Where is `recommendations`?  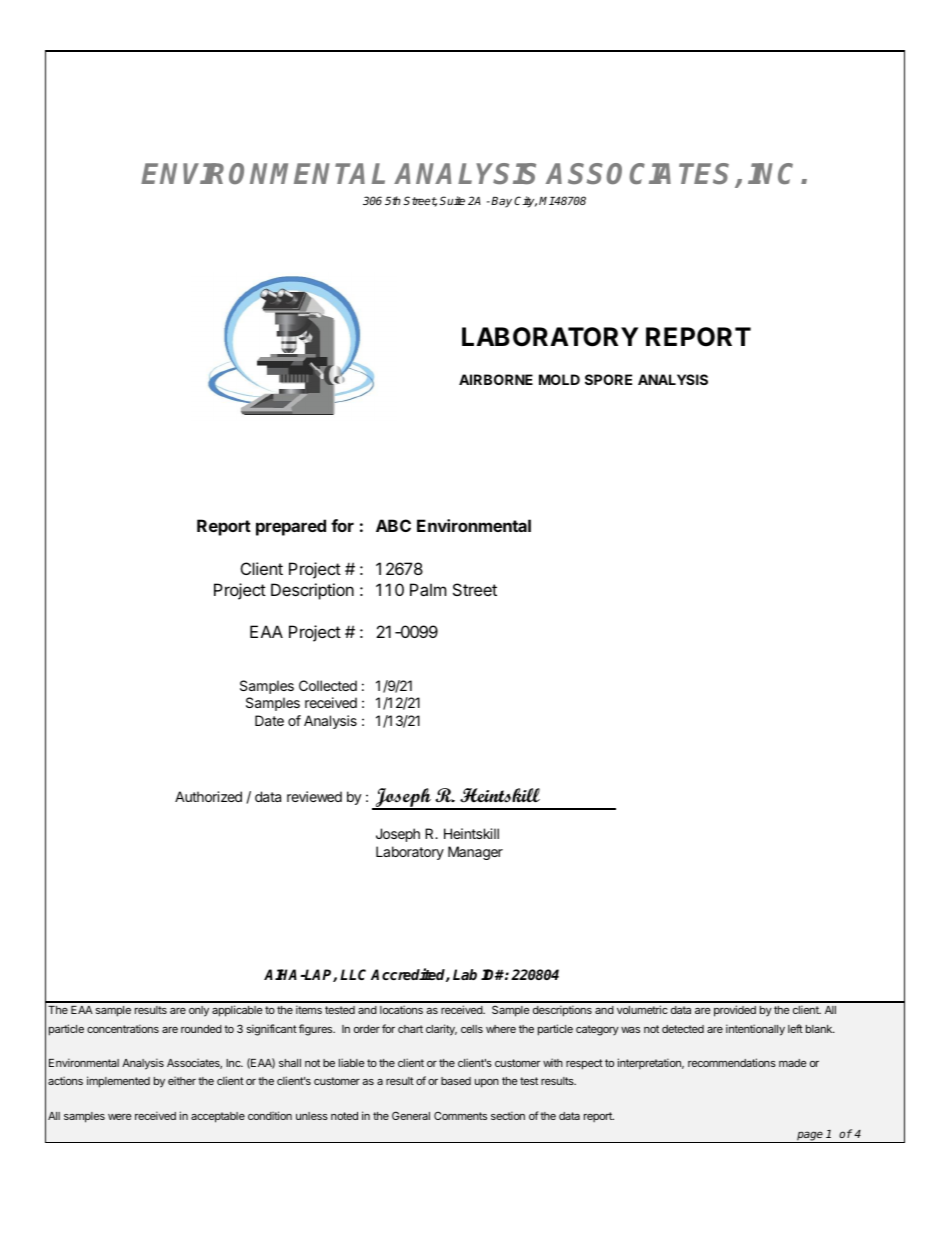
recommendations is located at coordinates (732, 1062).
